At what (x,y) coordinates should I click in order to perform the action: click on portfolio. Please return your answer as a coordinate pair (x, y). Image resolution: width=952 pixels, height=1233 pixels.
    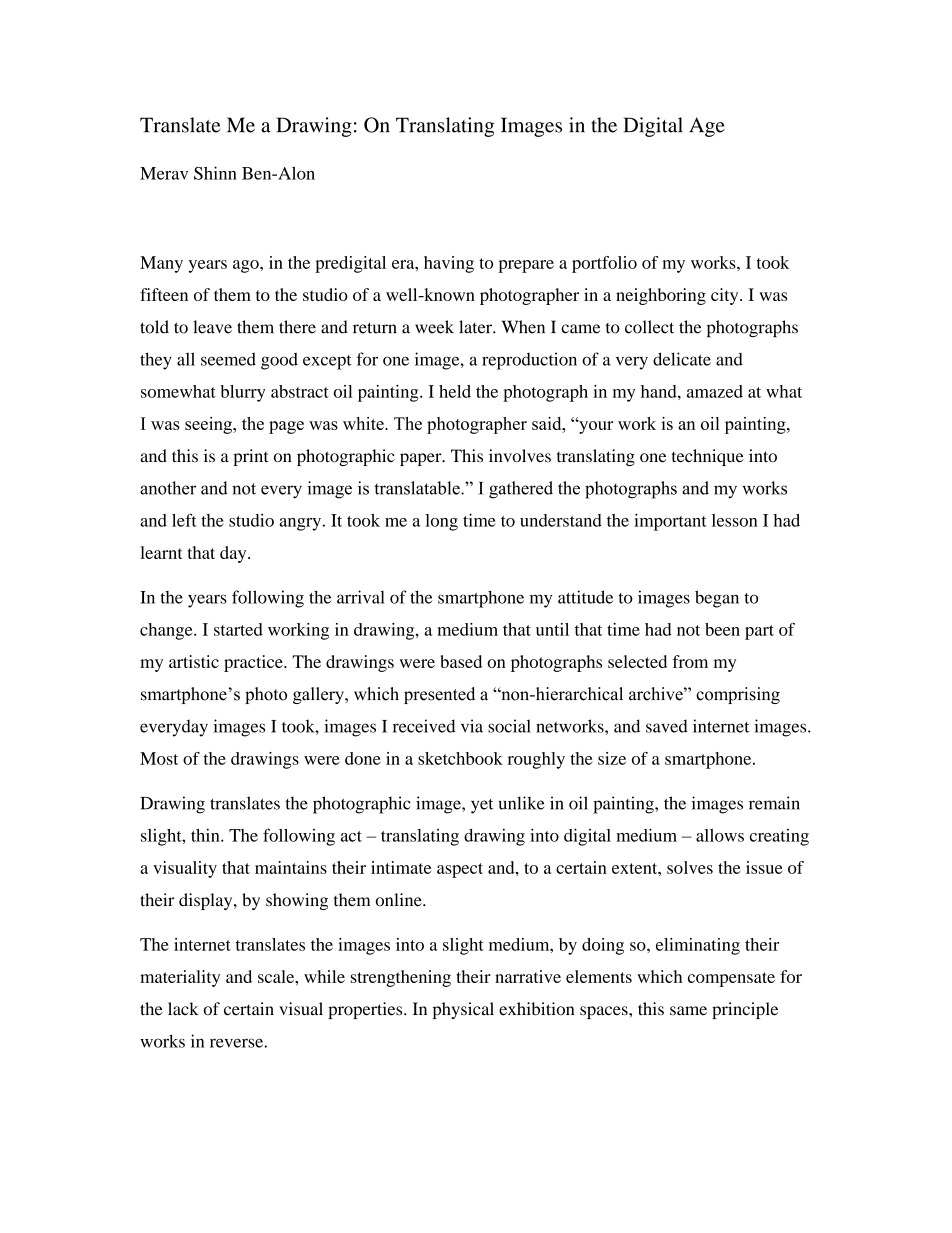
    Looking at the image, I should click on (604, 264).
